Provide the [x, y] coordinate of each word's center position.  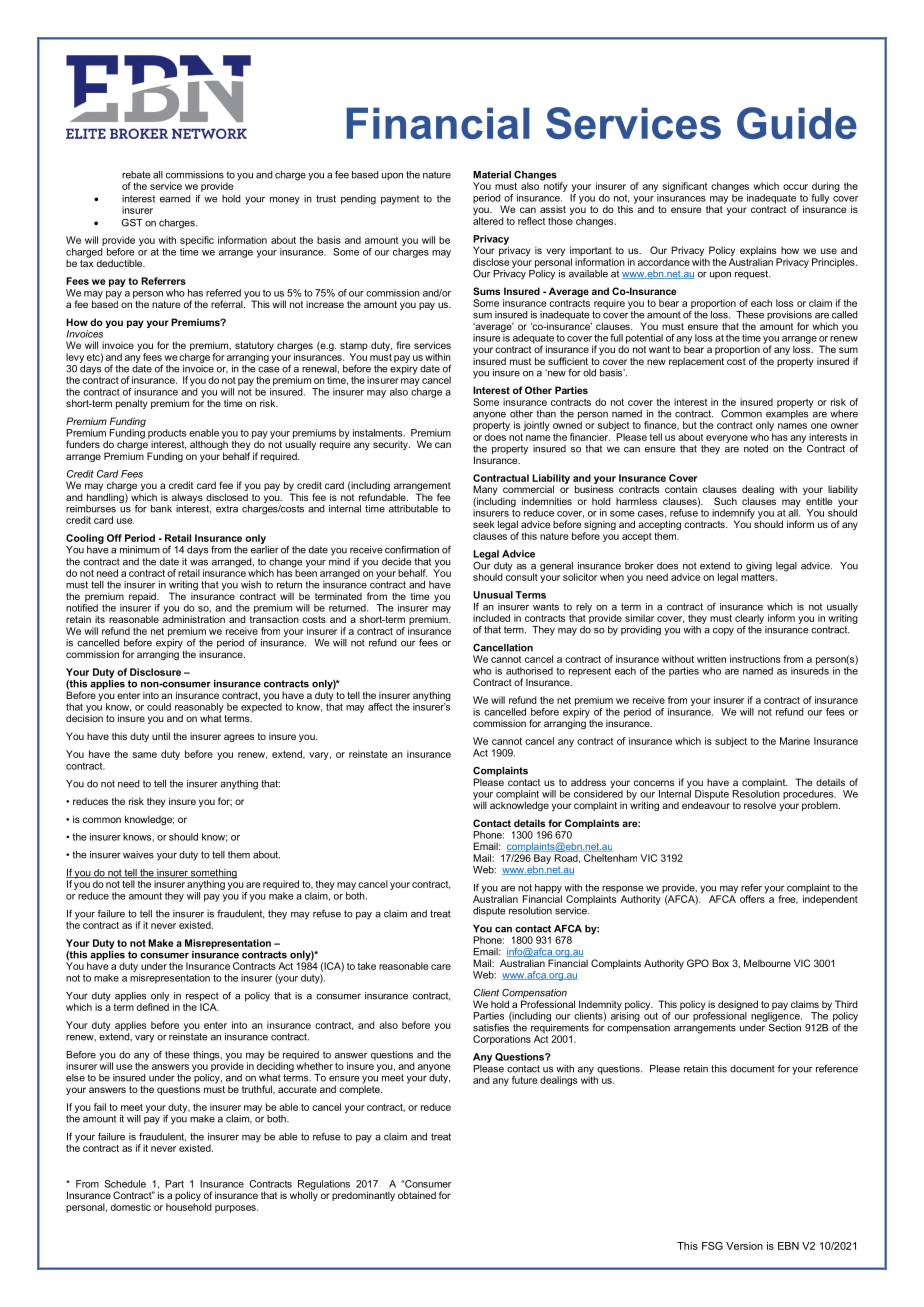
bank [161, 509]
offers [753, 898]
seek [484, 524]
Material [492, 175]
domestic [131, 1207]
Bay [542, 859]
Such [725, 501]
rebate [136, 175]
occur [795, 187]
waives [138, 855]
